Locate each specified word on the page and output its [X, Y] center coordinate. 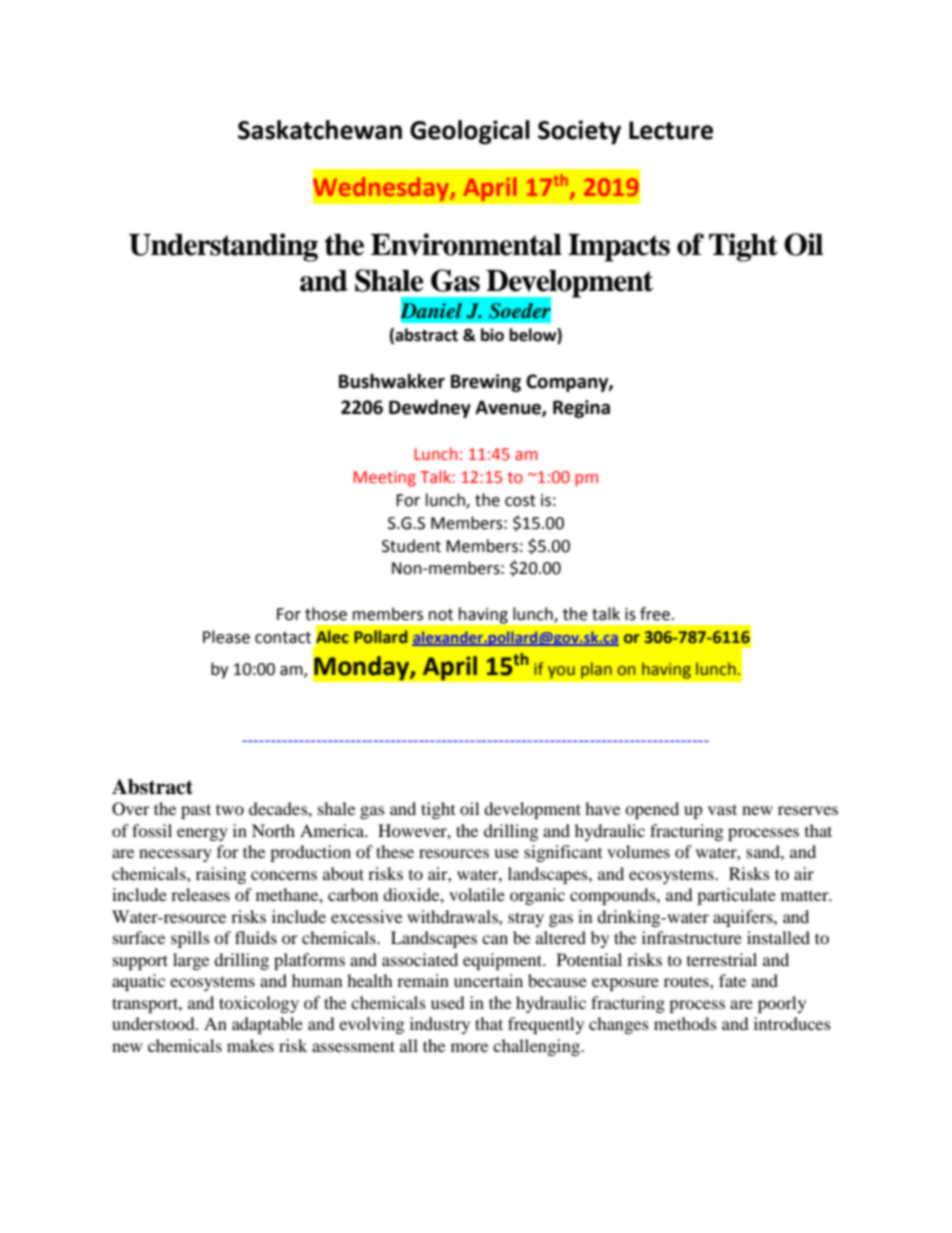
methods [685, 1023]
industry [440, 1025]
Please [226, 637]
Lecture [671, 130]
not [441, 615]
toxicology [259, 1004]
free [655, 614]
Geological [470, 132]
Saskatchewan [320, 130]
